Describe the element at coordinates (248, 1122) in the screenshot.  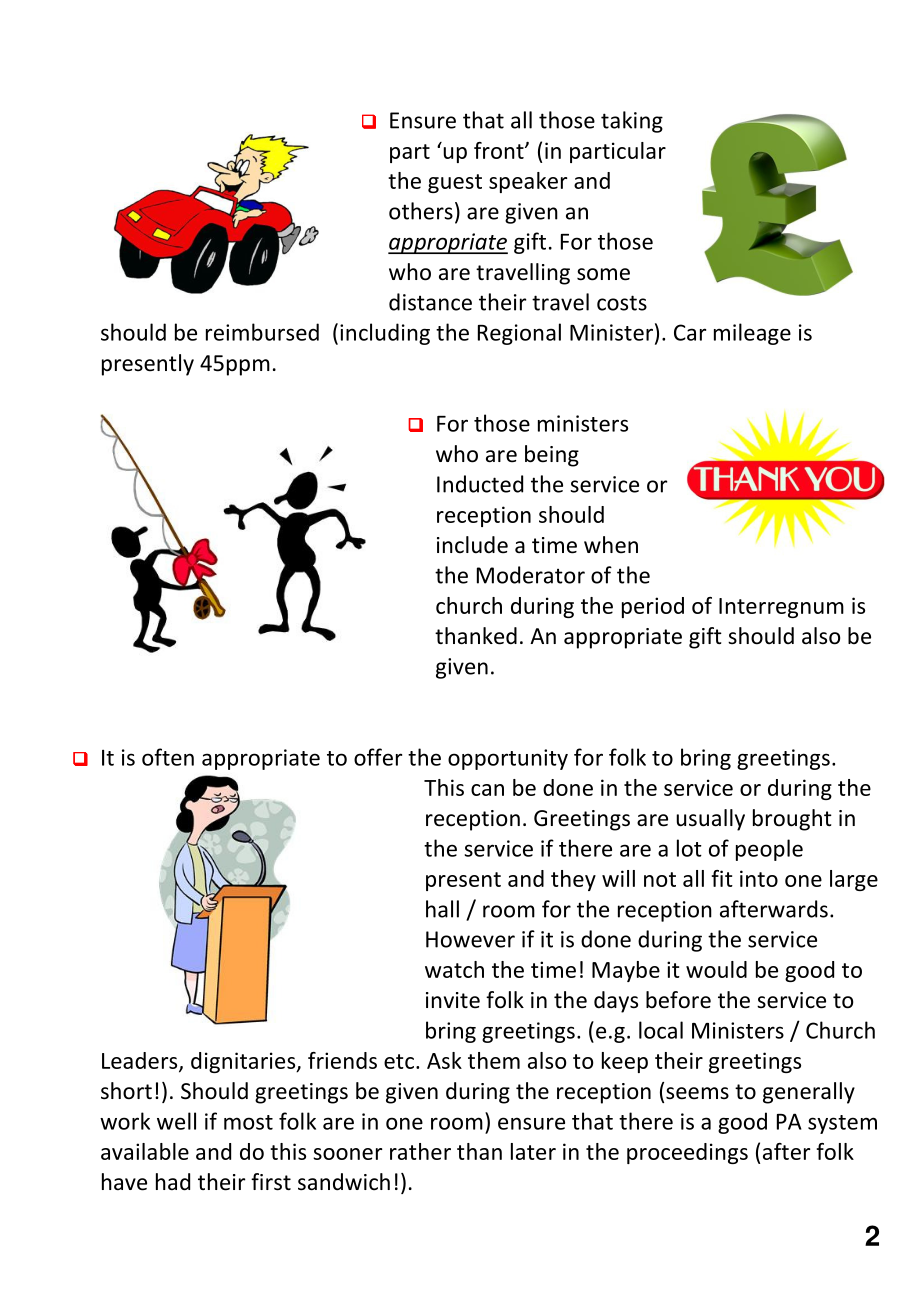
I see `most` at that location.
